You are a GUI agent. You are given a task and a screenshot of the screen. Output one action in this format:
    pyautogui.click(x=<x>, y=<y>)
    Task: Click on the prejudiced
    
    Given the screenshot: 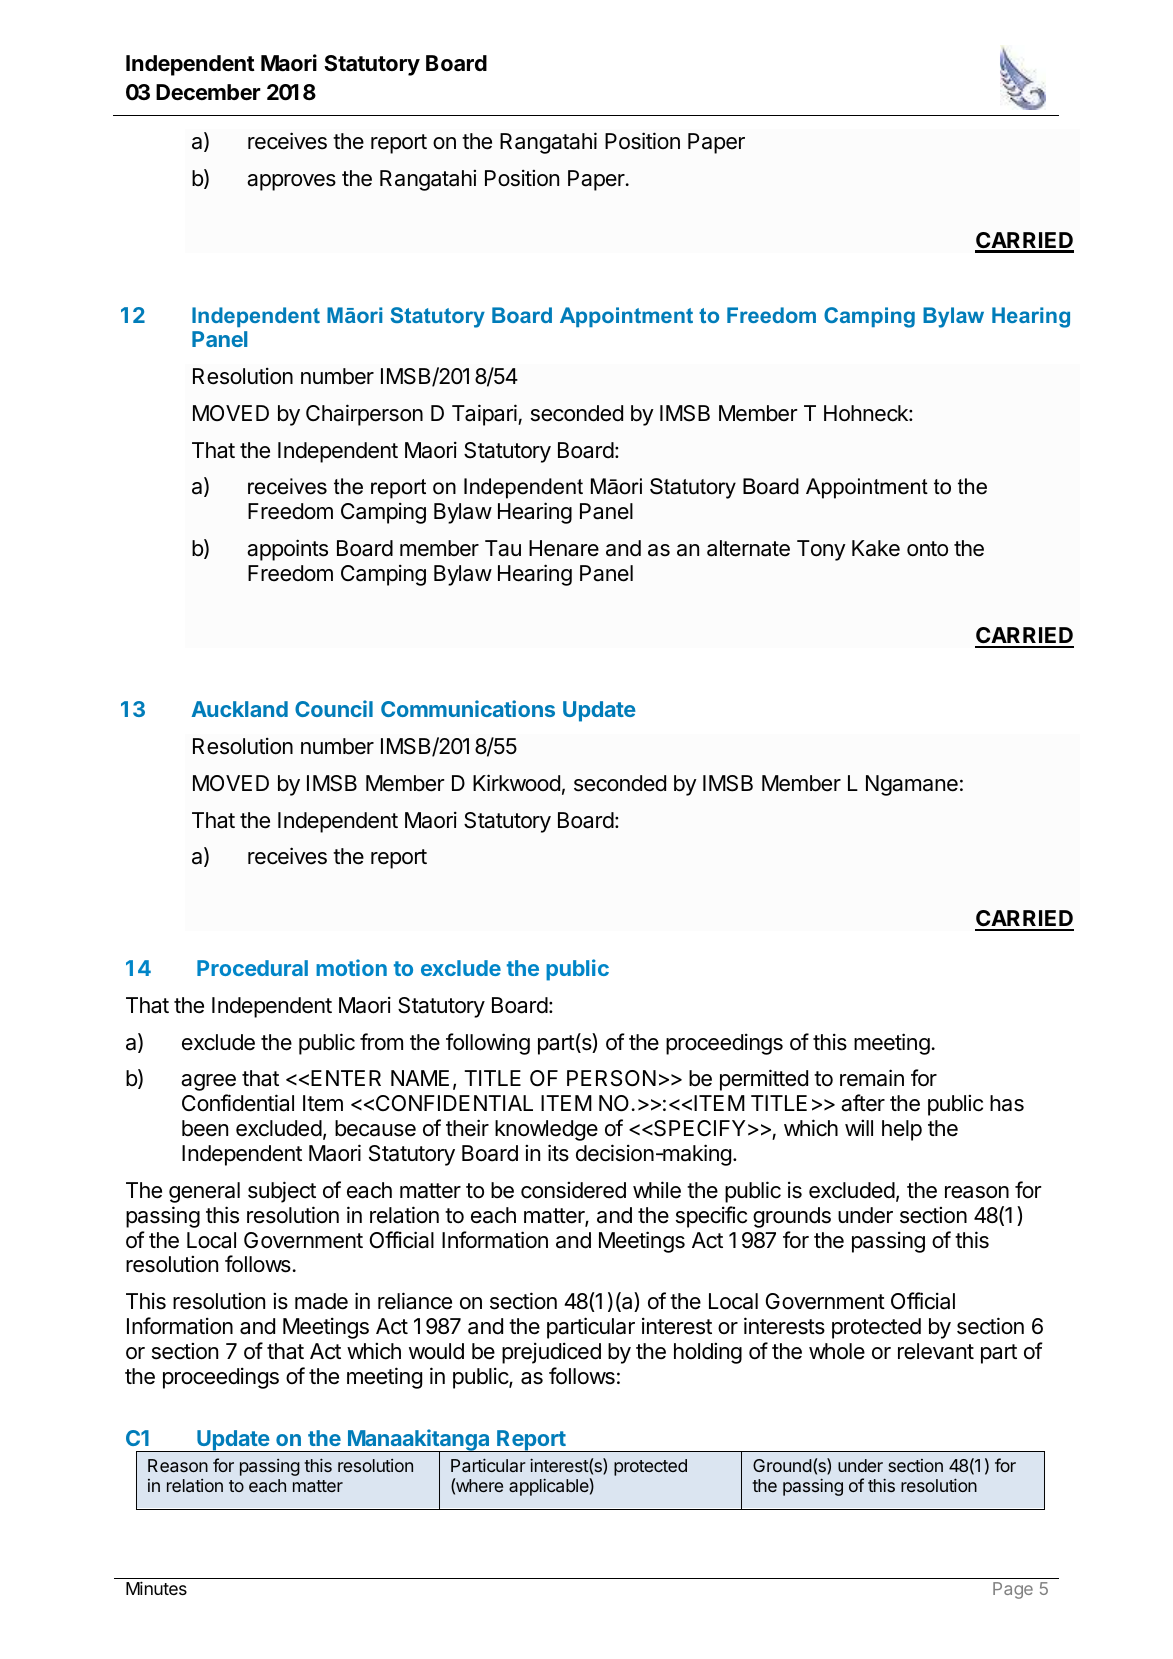 What is the action you would take?
    pyautogui.click(x=551, y=1353)
